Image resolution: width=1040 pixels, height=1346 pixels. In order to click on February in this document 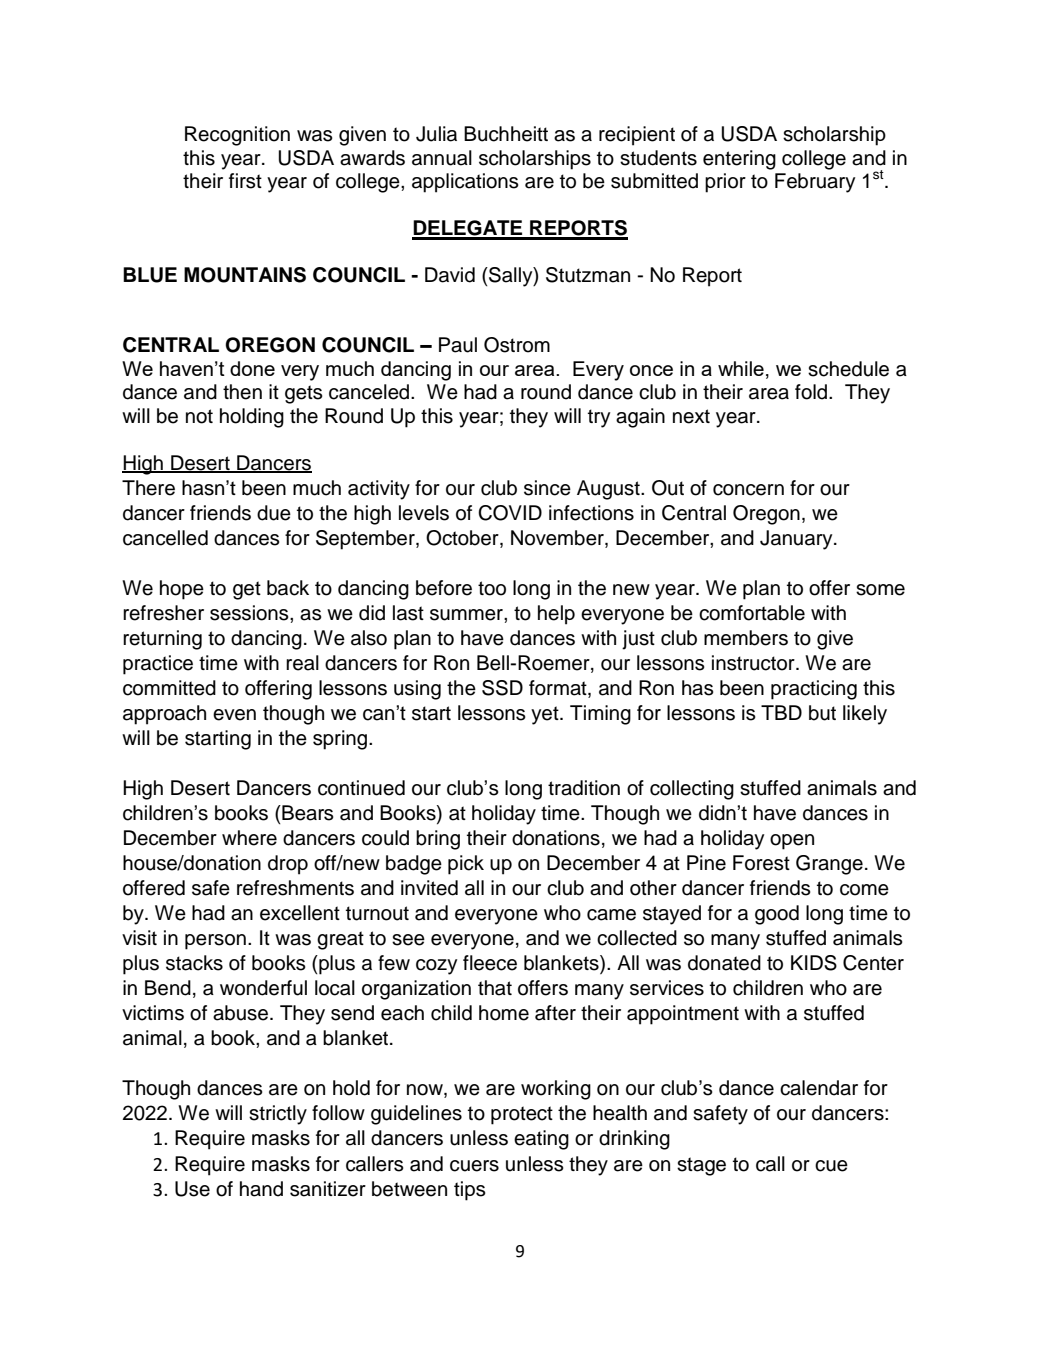, I will do `click(815, 183)`.
